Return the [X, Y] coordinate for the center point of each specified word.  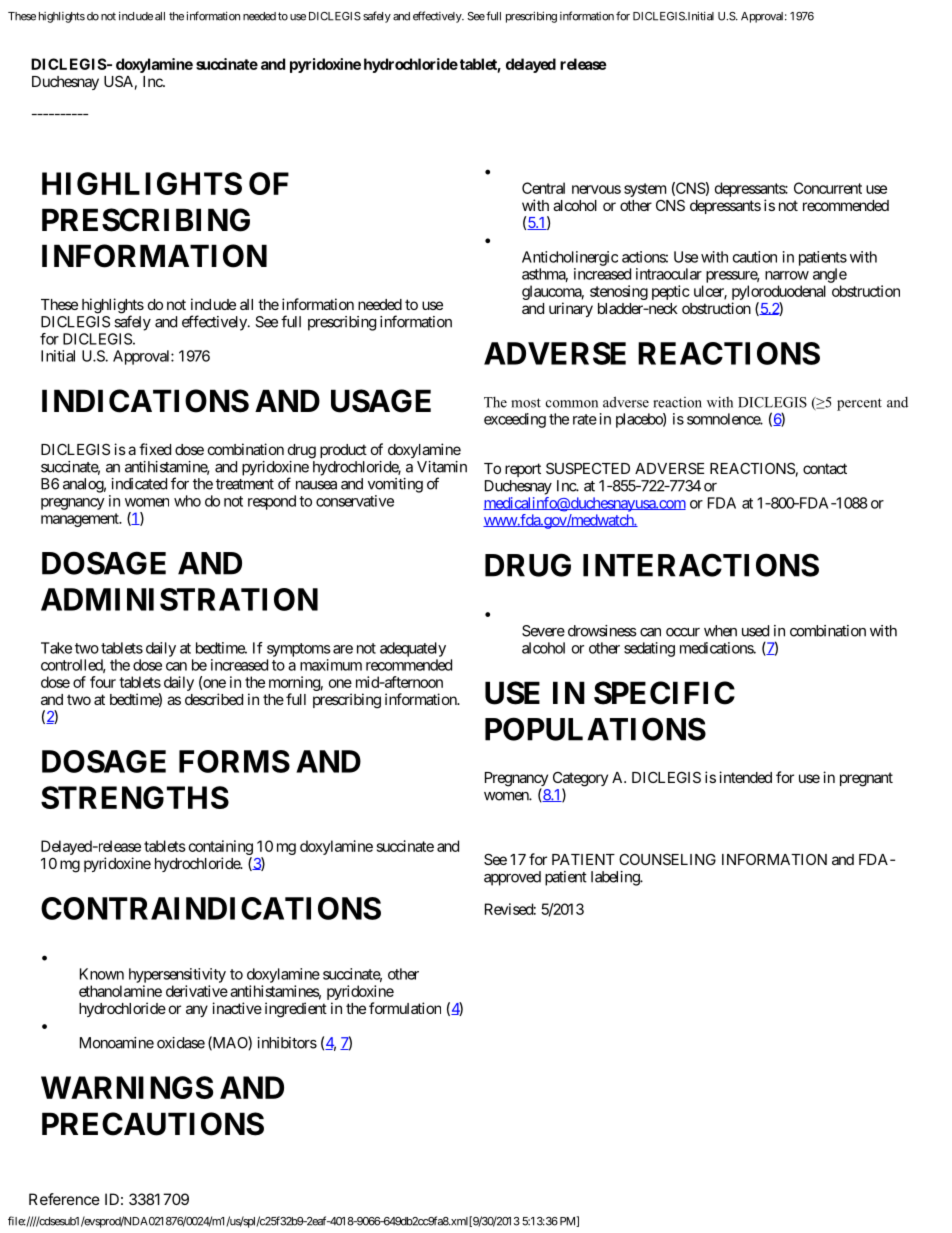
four [103, 682]
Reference [64, 1199]
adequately [413, 649]
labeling [616, 878]
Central [543, 188]
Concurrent [828, 188]
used [755, 631]
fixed [155, 449]
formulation [405, 1008]
